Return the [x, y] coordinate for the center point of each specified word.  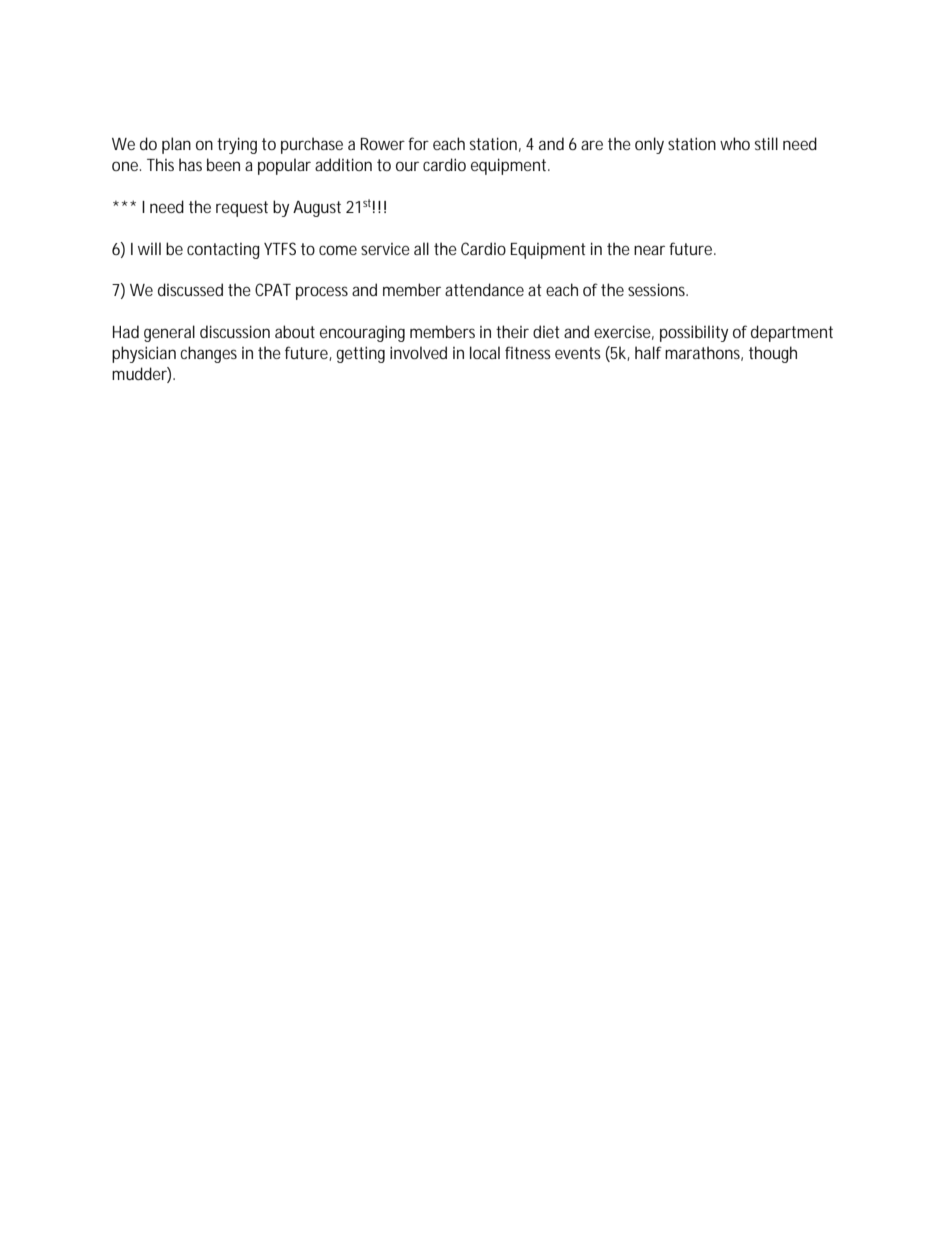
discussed [190, 289]
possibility [694, 333]
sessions [658, 289]
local [485, 352]
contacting [223, 251]
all [421, 248]
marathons [704, 353]
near [649, 250]
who [735, 143]
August [317, 209]
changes [208, 354]
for [418, 143]
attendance [484, 289]
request [242, 209]
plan [176, 145]
